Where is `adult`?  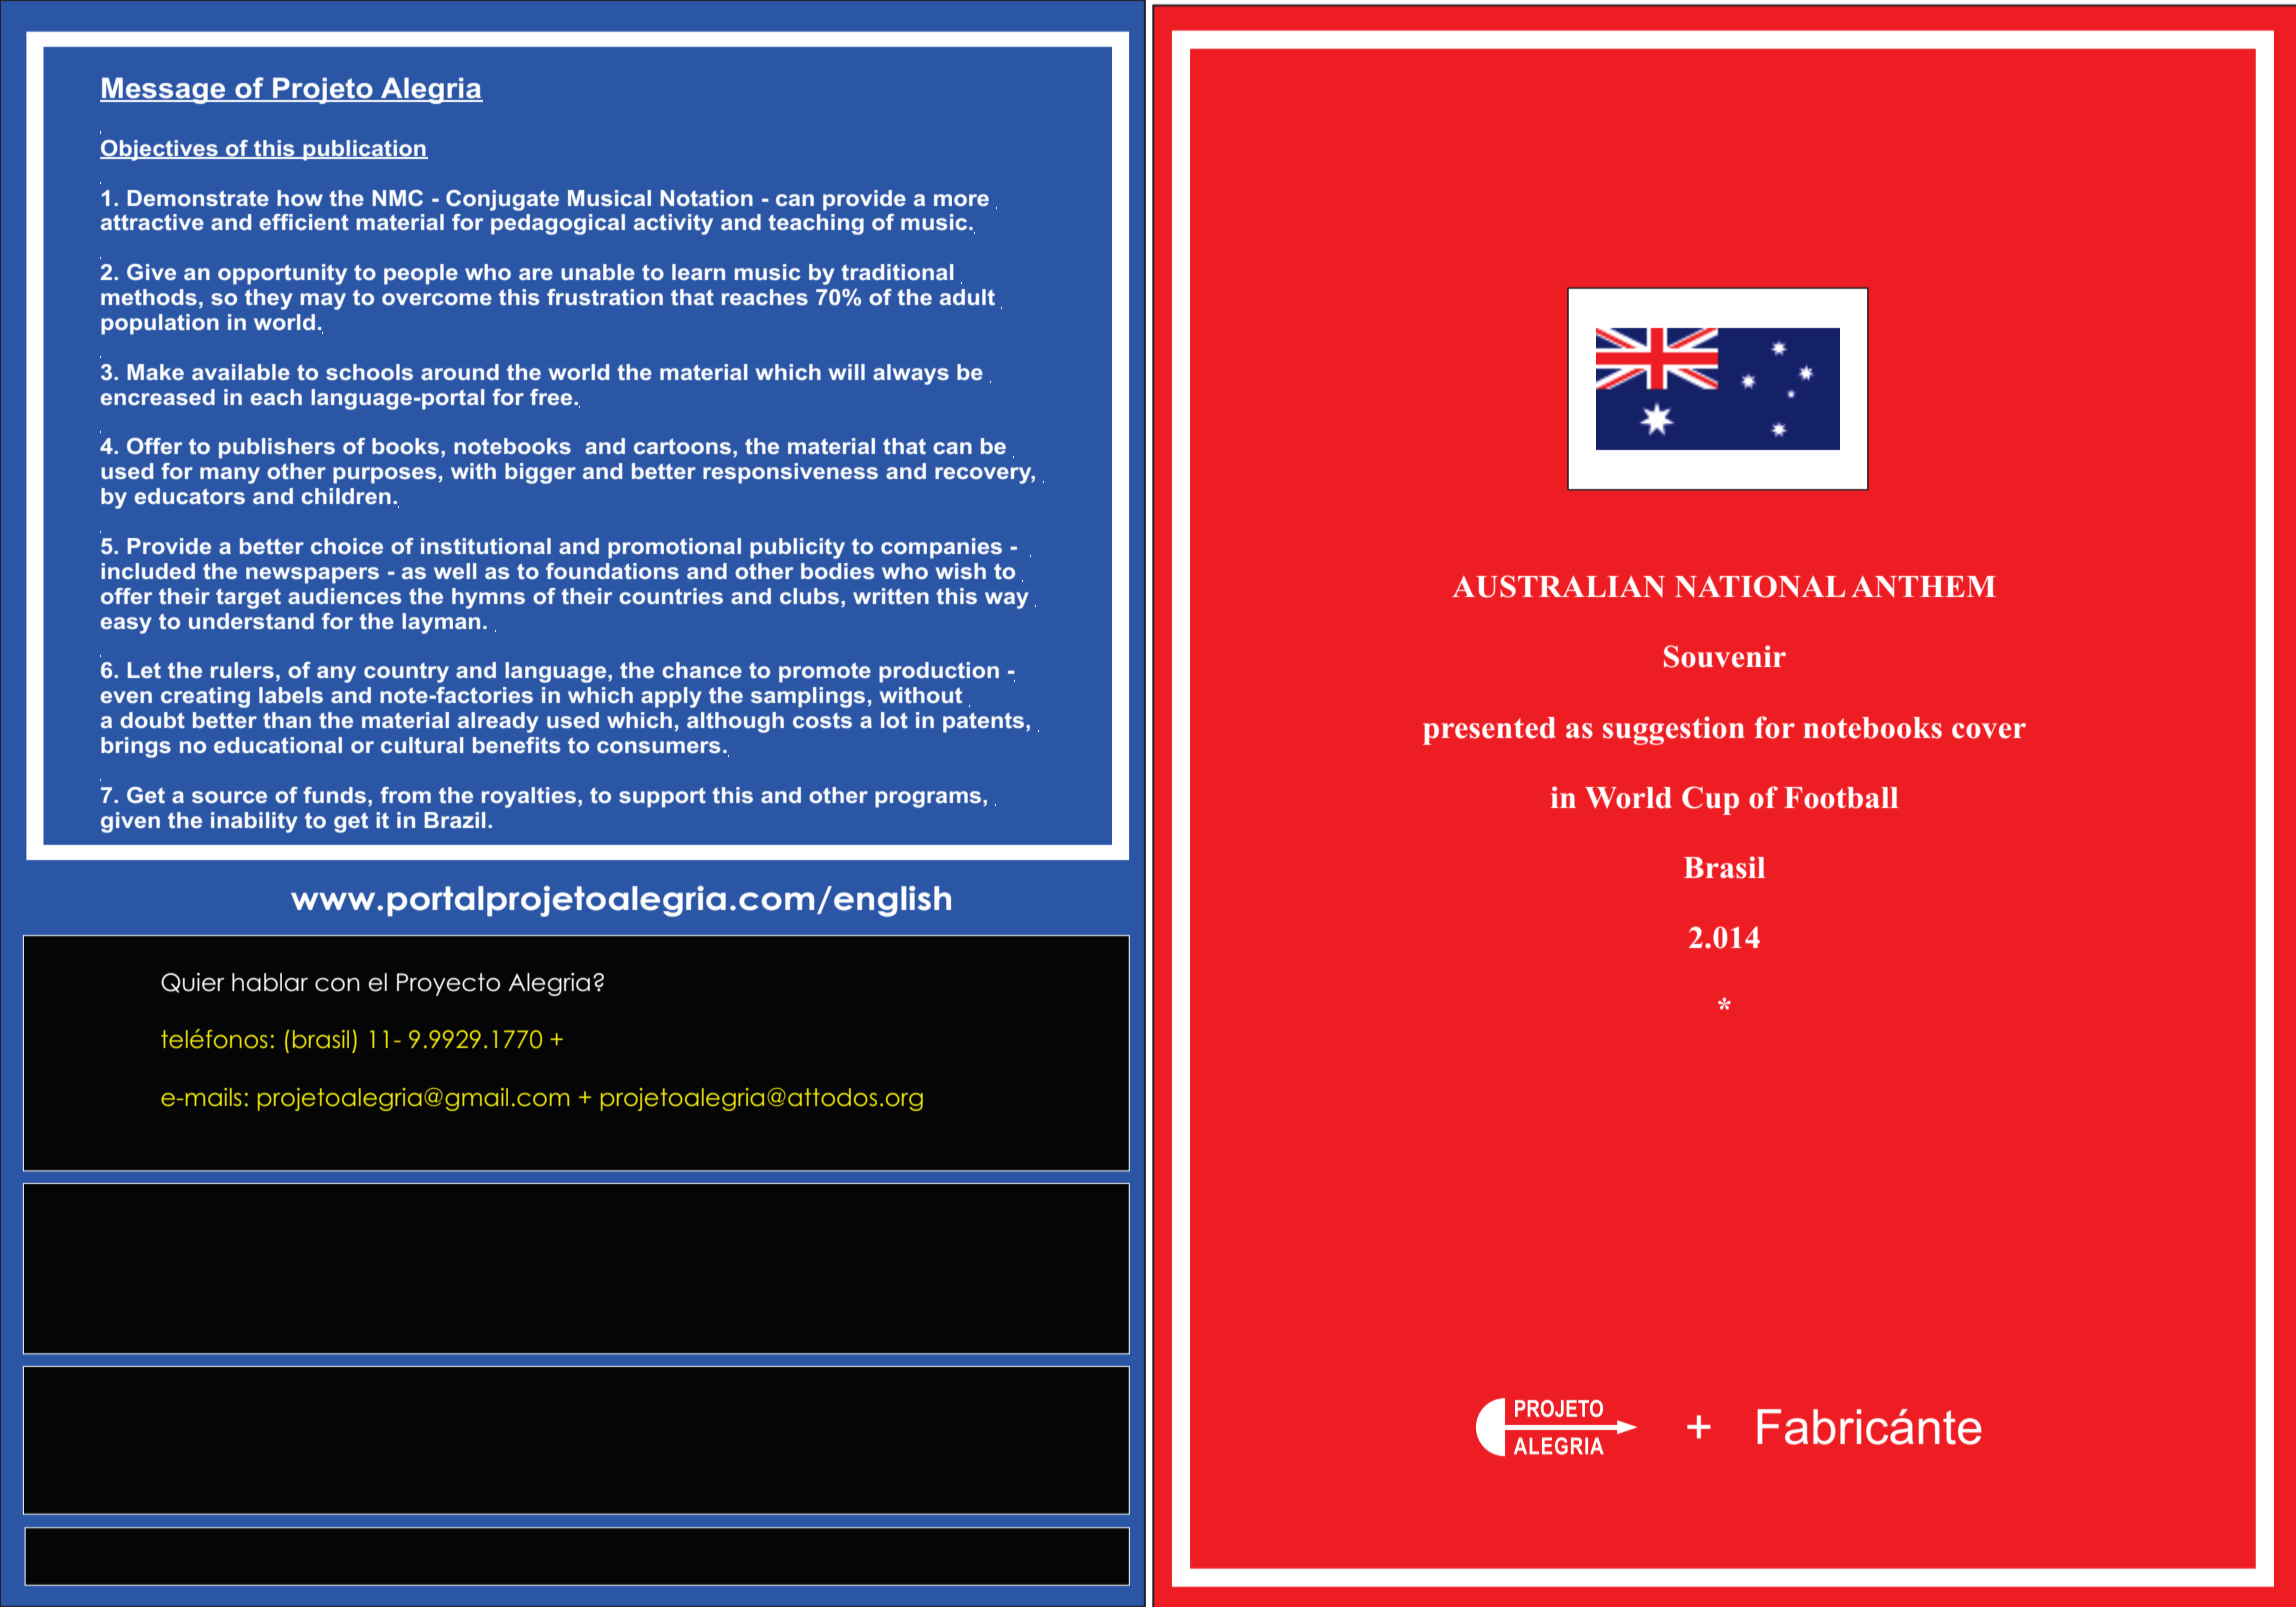 adult is located at coordinates (967, 297).
